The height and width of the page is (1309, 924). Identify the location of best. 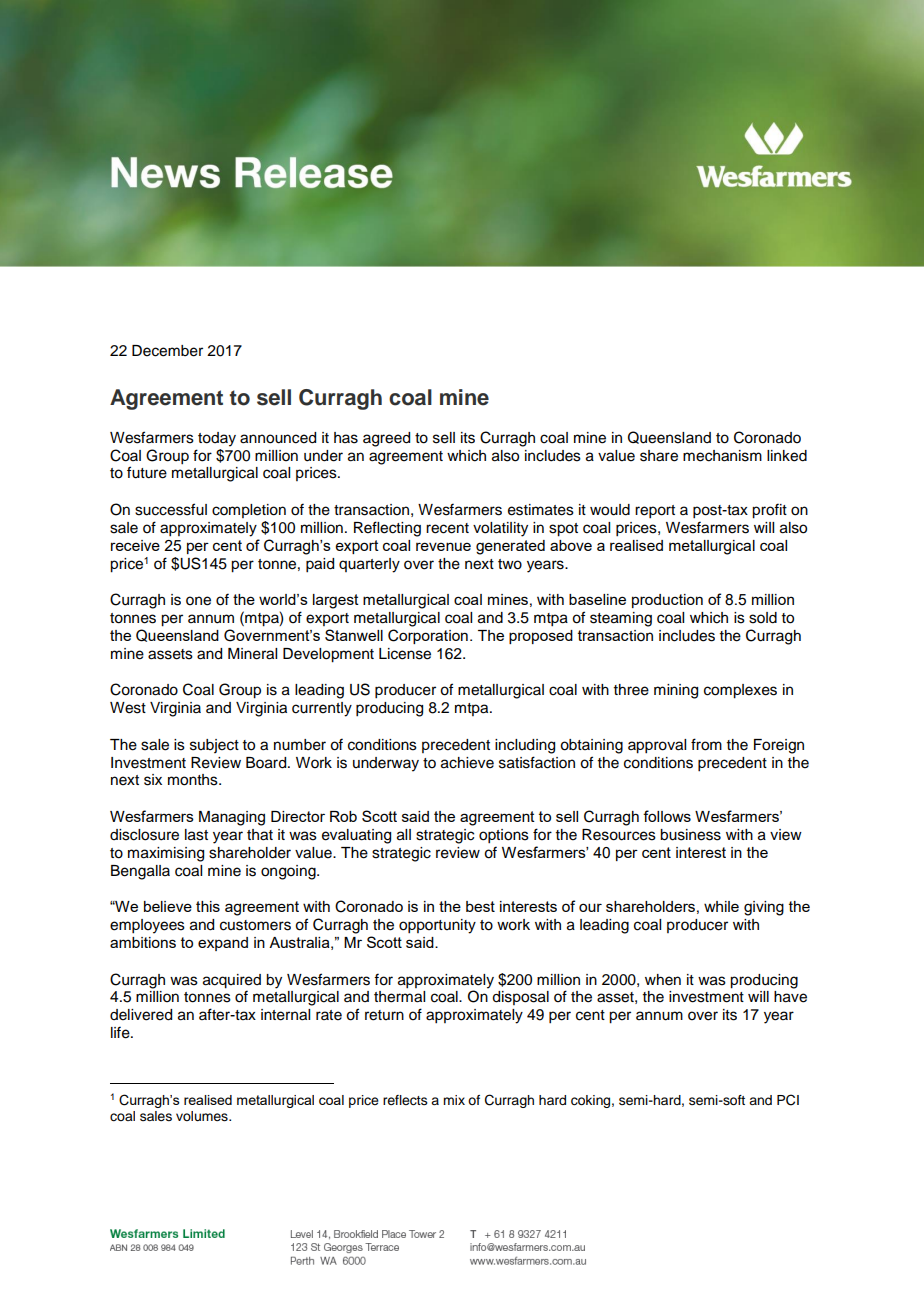
(480, 906).
